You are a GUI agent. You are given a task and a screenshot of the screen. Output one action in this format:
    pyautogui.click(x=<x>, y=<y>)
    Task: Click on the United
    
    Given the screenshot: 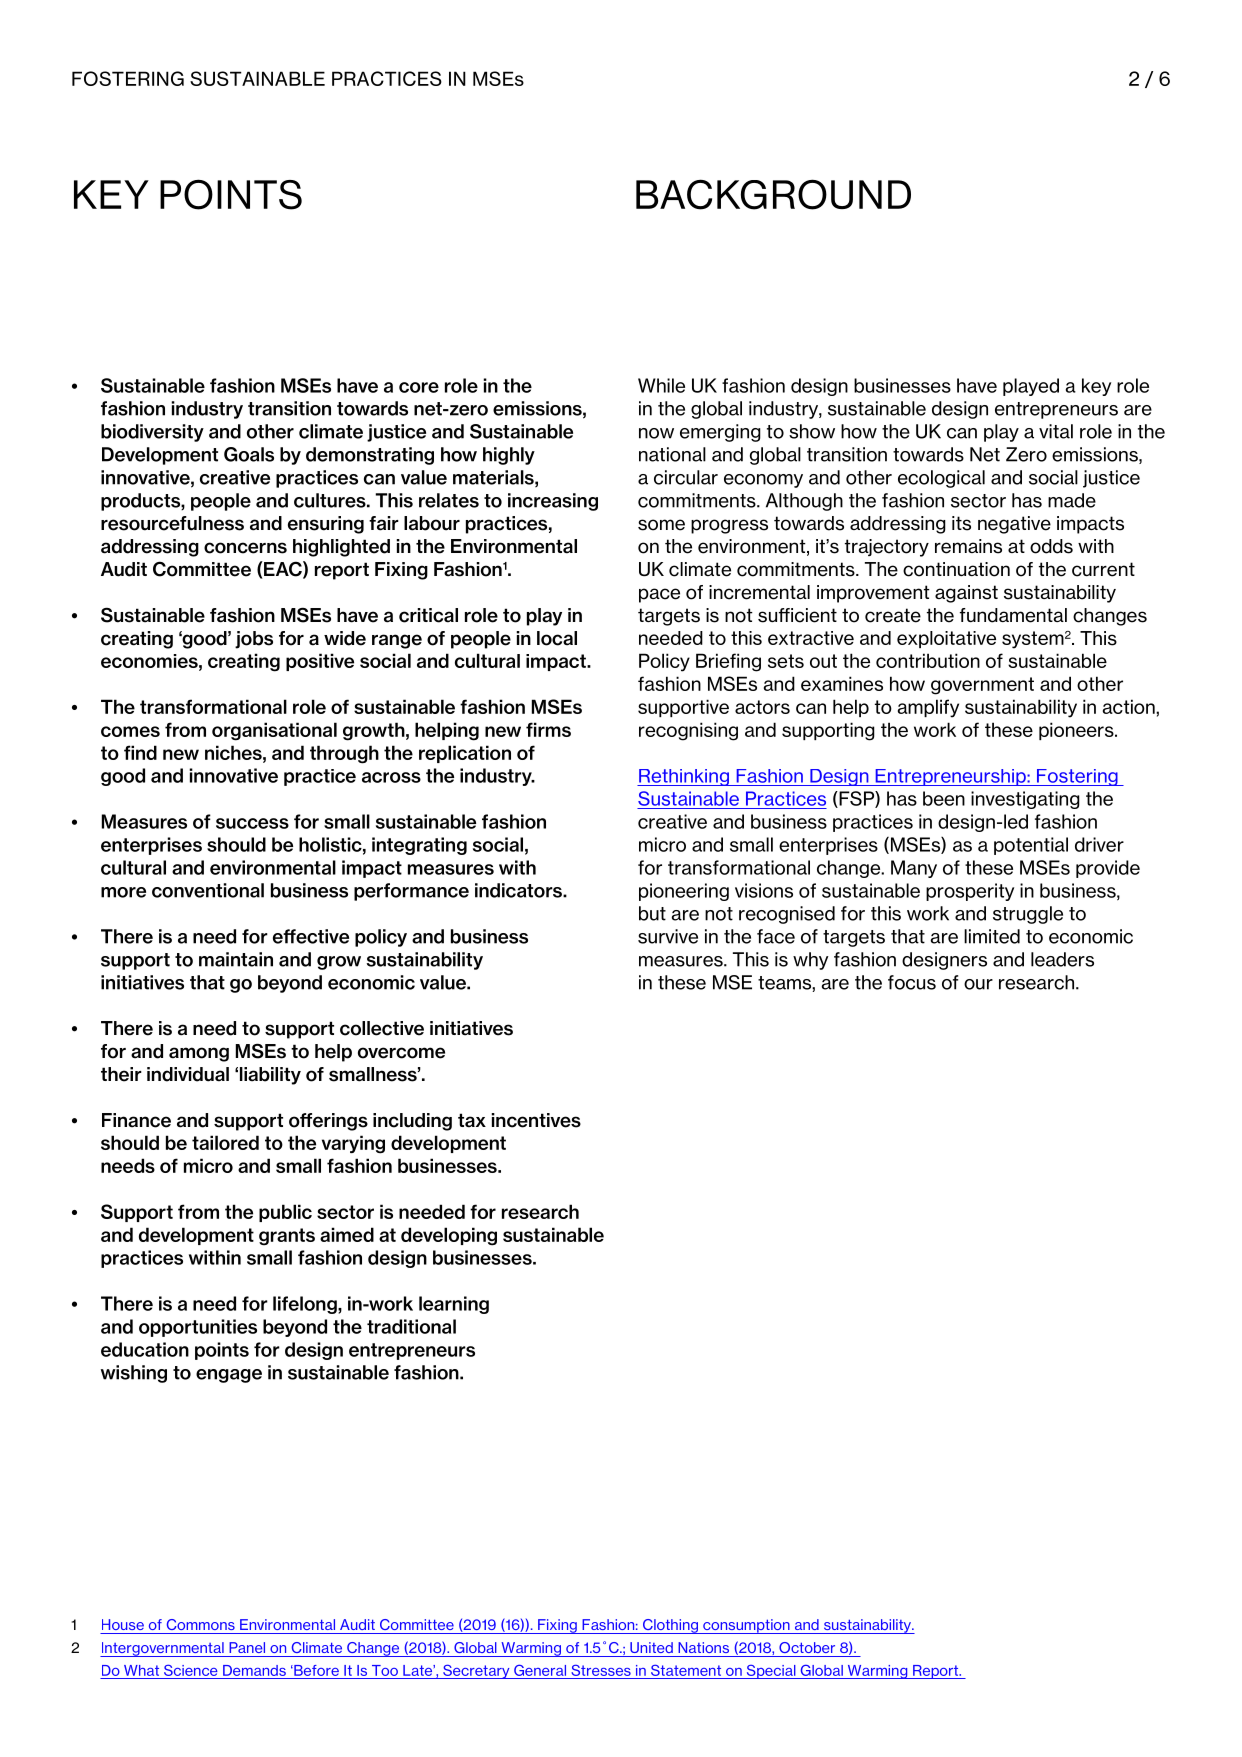 What is the action you would take?
    pyautogui.click(x=651, y=1647)
